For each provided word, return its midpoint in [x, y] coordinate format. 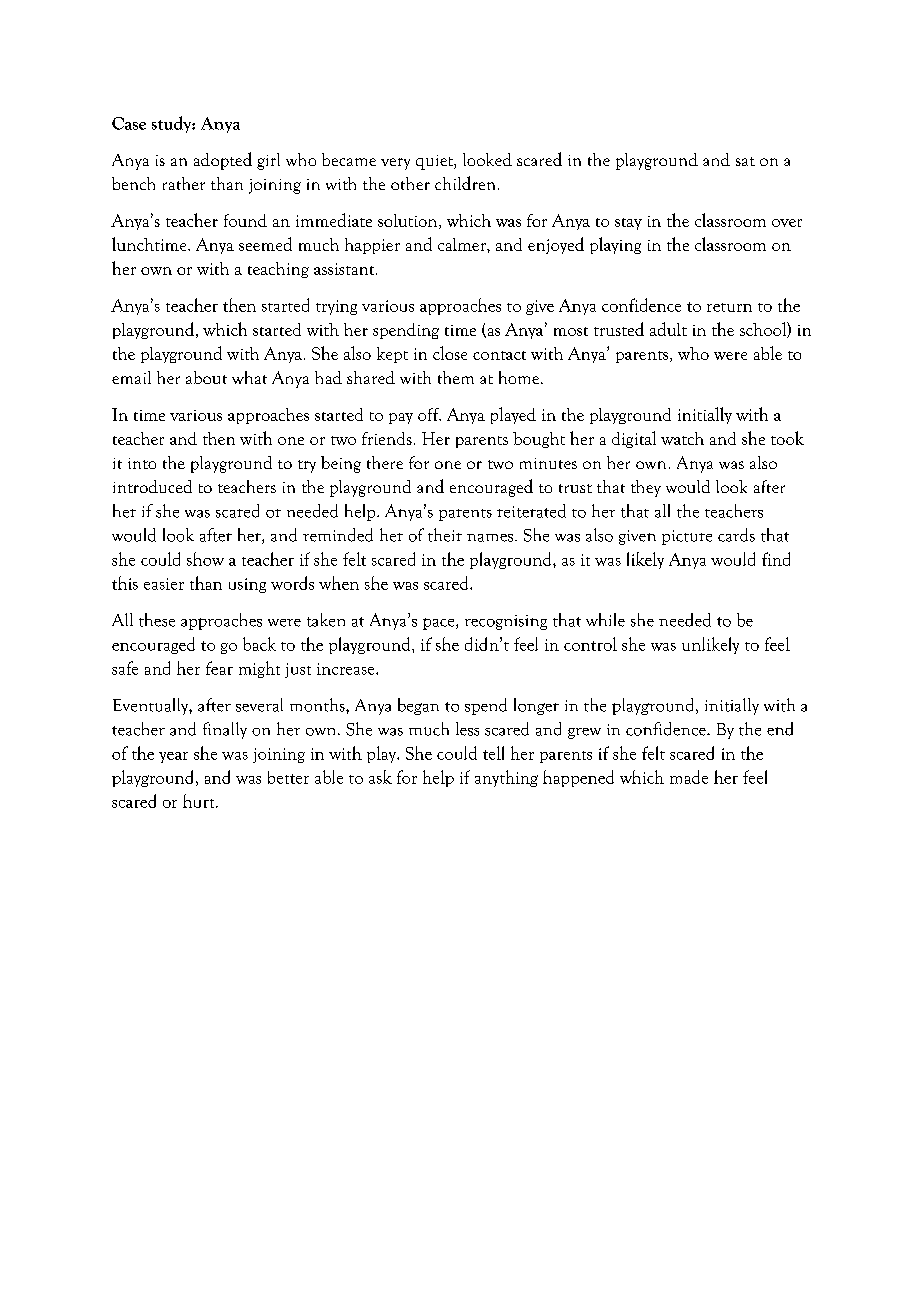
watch [682, 438]
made [689, 777]
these [157, 620]
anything [506, 778]
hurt [200, 801]
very [395, 164]
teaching [278, 270]
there [385, 462]
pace [440, 624]
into [142, 463]
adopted [223, 161]
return [729, 307]
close [450, 353]
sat [745, 161]
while [605, 620]
